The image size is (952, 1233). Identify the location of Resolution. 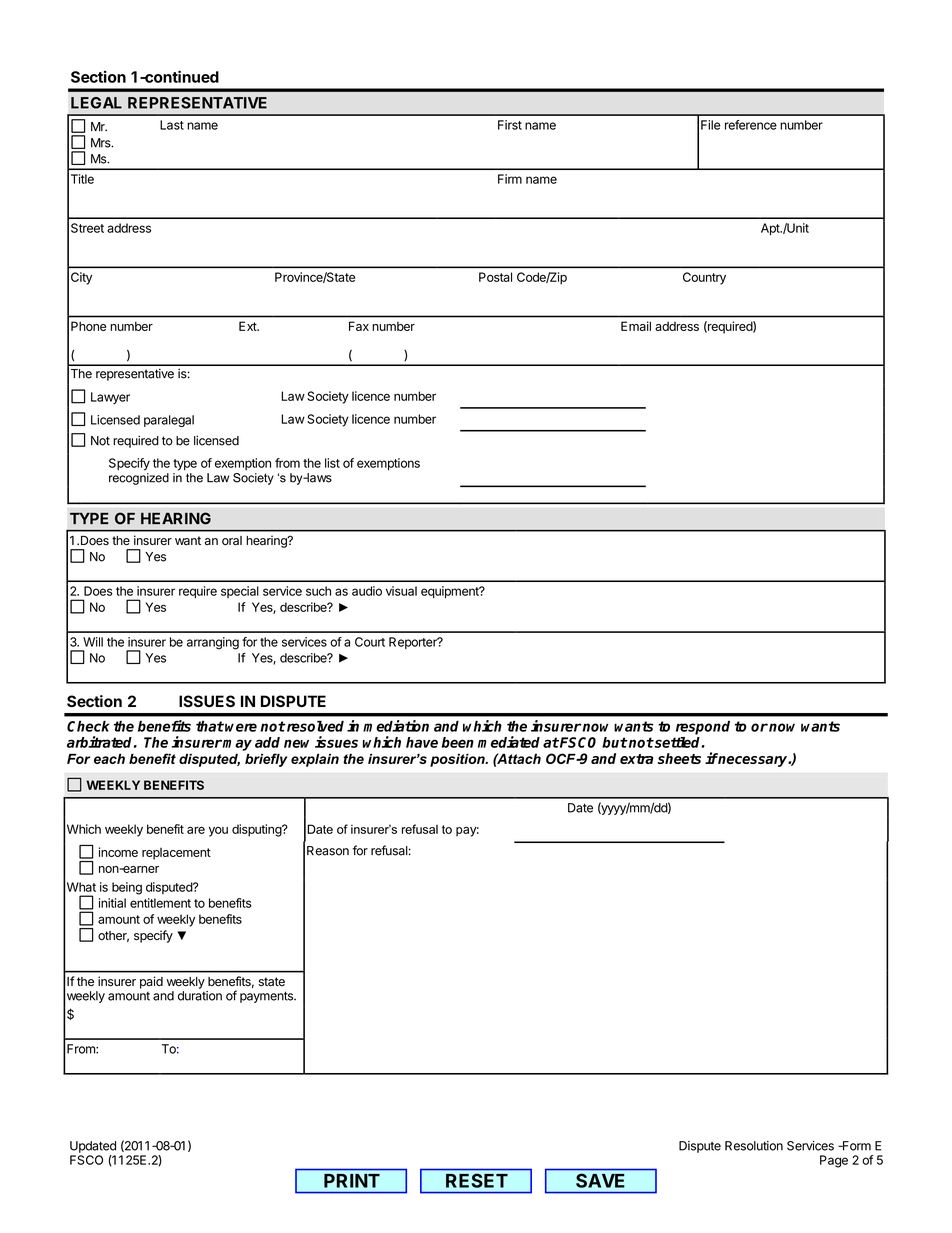
(754, 1146).
